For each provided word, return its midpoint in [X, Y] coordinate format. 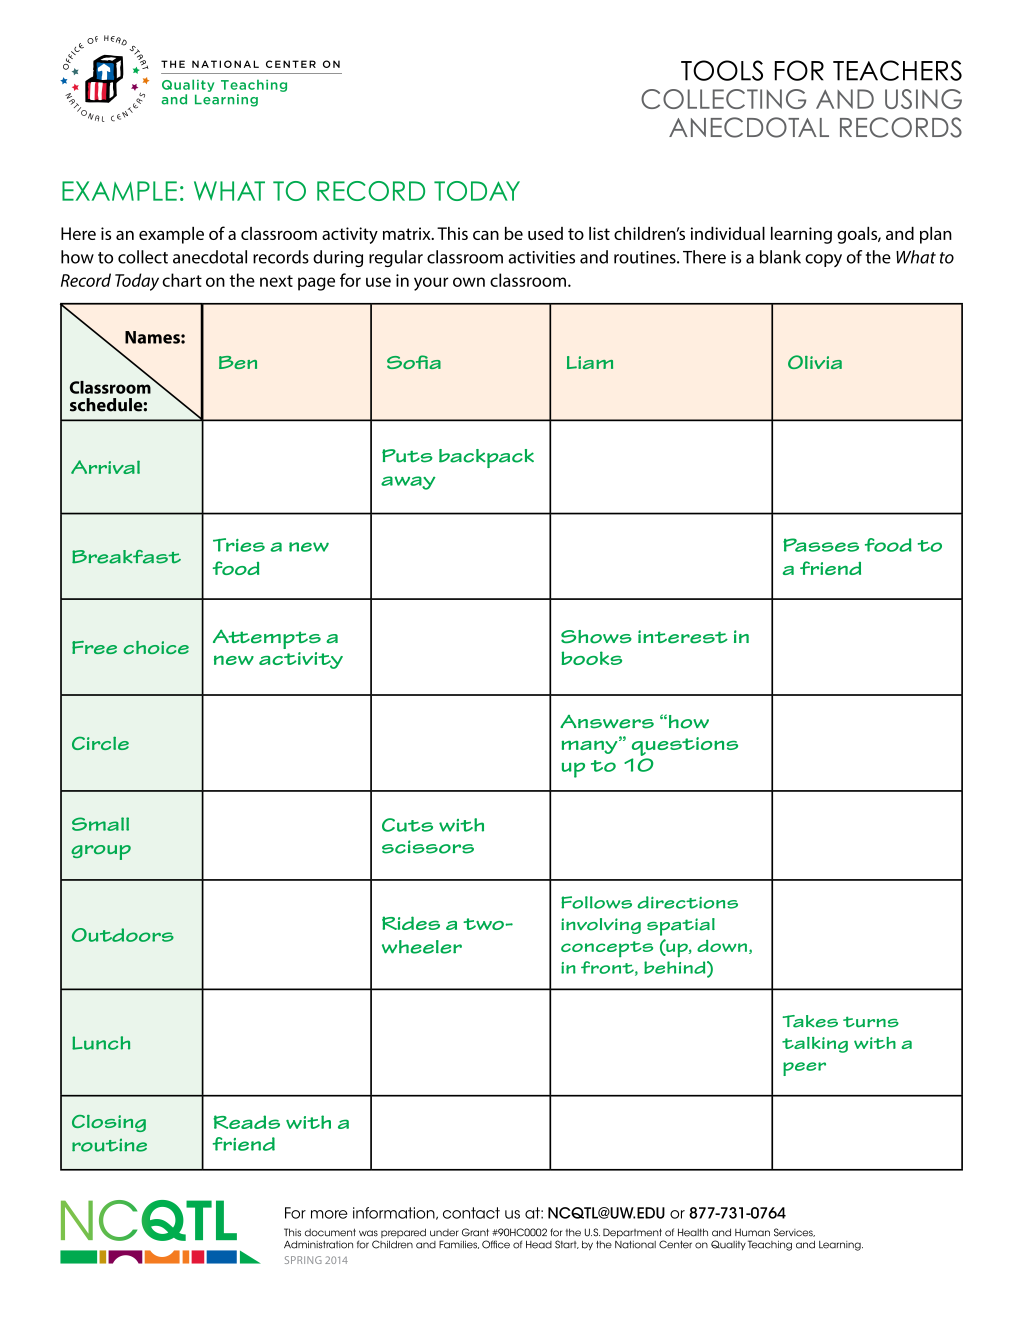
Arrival [105, 467]
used [545, 233]
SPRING [303, 1260]
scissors [428, 847]
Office [496, 1244]
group [101, 852]
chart [182, 280]
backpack [486, 458]
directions [687, 902]
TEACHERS [897, 70]
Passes [821, 545]
